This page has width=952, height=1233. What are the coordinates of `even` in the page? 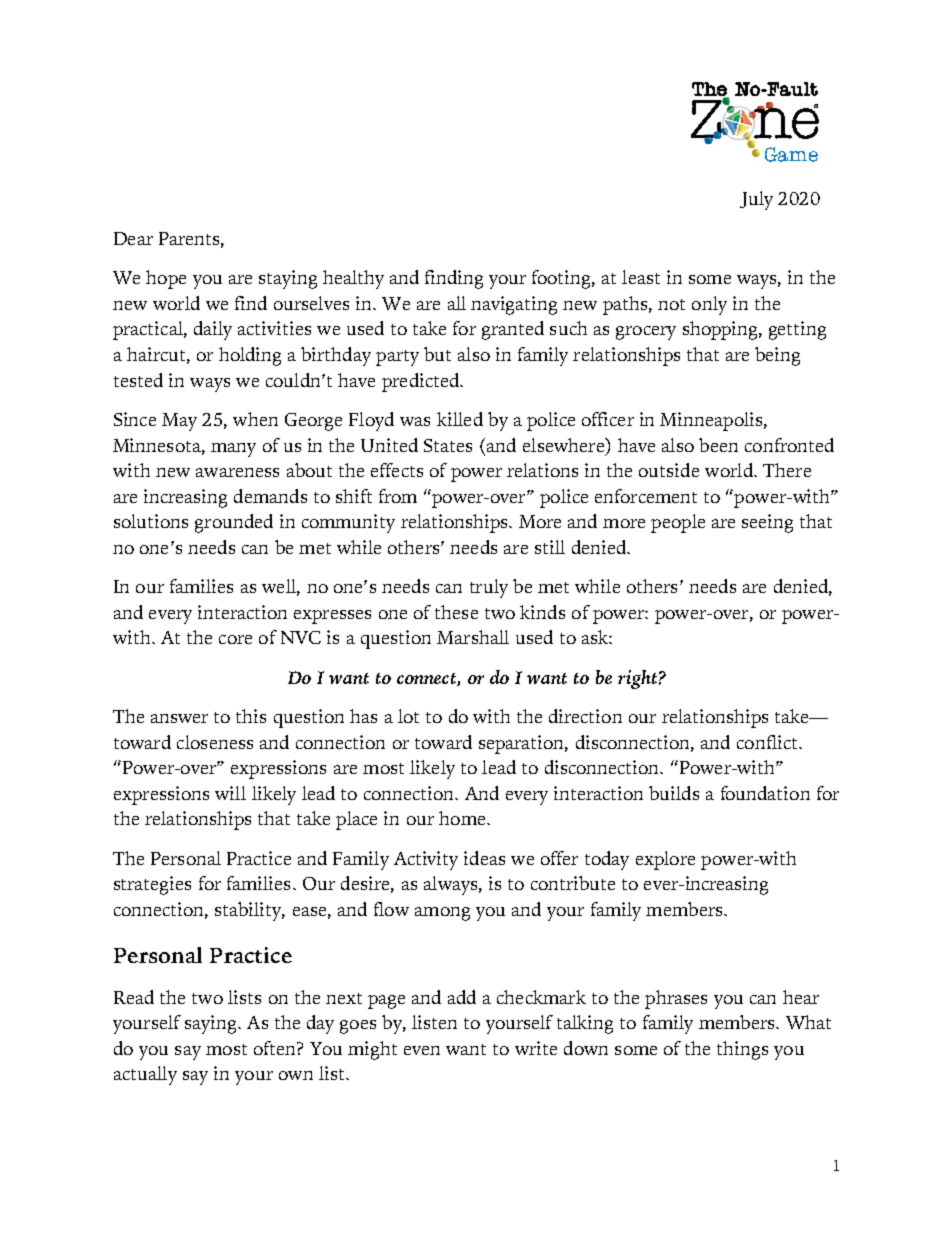 It's located at (422, 1050).
